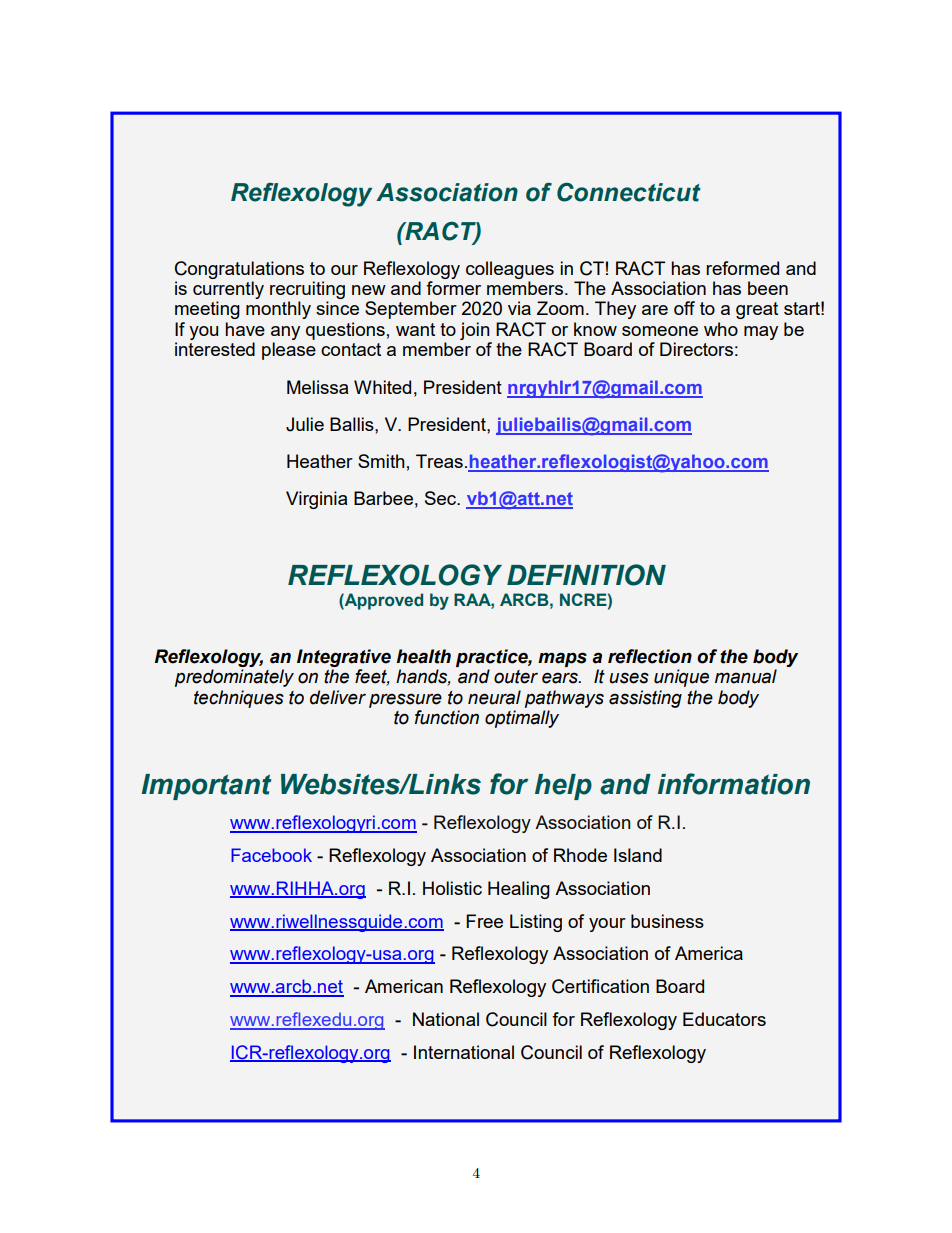  What do you see at coordinates (239, 699) in the image?
I see `techniques` at bounding box center [239, 699].
